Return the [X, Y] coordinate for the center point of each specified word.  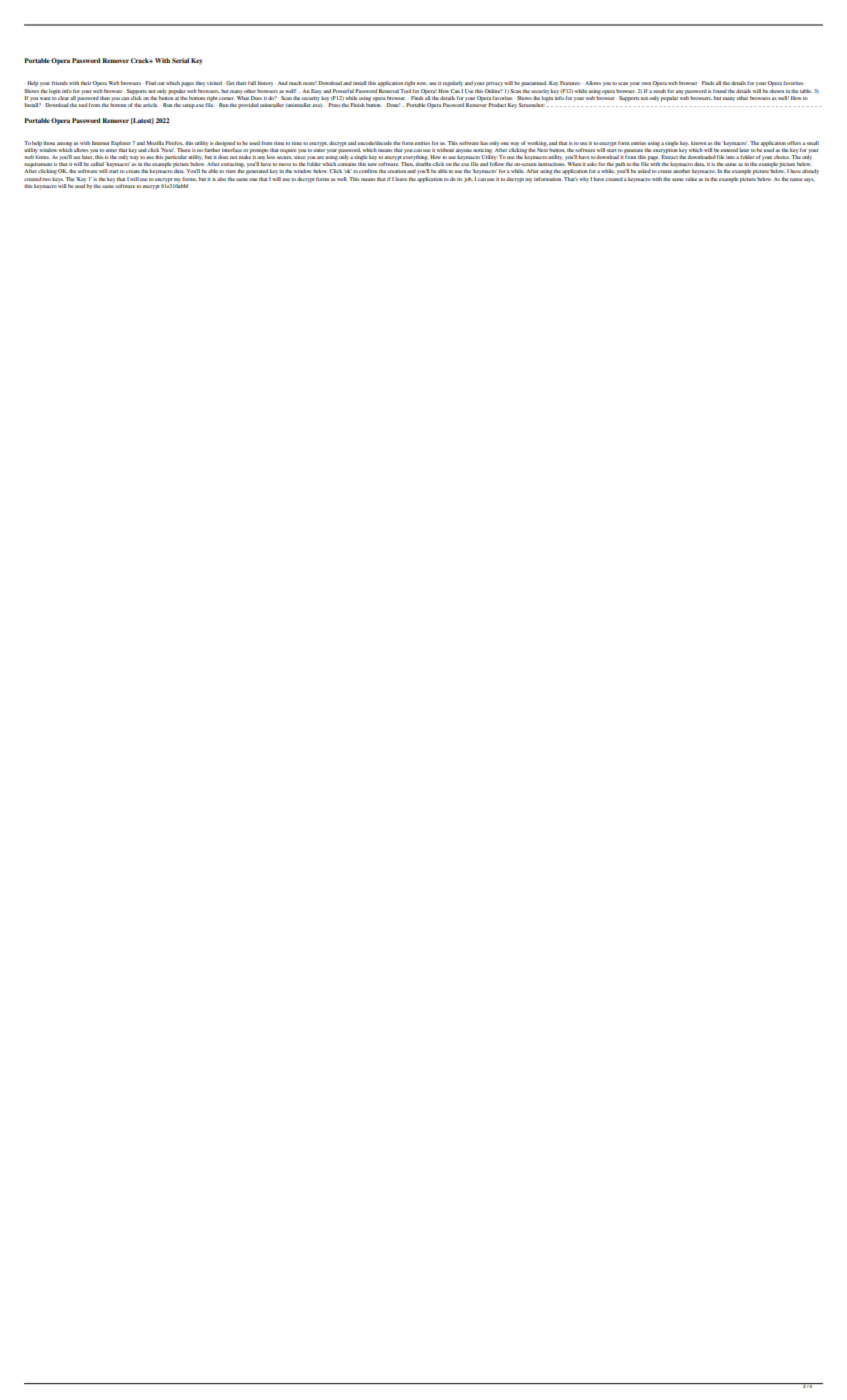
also [221, 179]
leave [401, 179]
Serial [180, 60]
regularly [453, 84]
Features [570, 83]
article [150, 105]
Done [393, 105]
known [699, 143]
